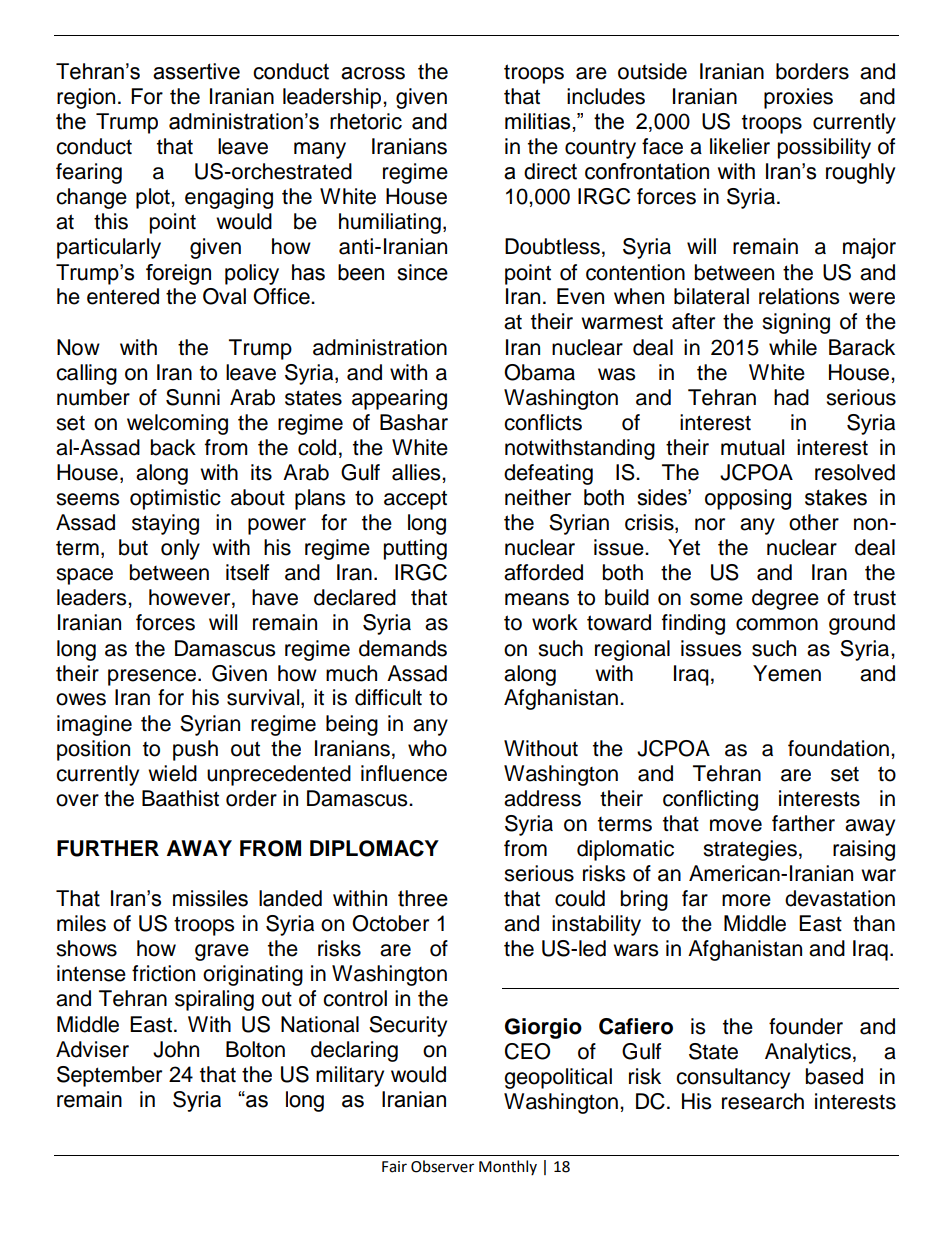  What do you see at coordinates (109, 1076) in the image?
I see `September` at bounding box center [109, 1076].
